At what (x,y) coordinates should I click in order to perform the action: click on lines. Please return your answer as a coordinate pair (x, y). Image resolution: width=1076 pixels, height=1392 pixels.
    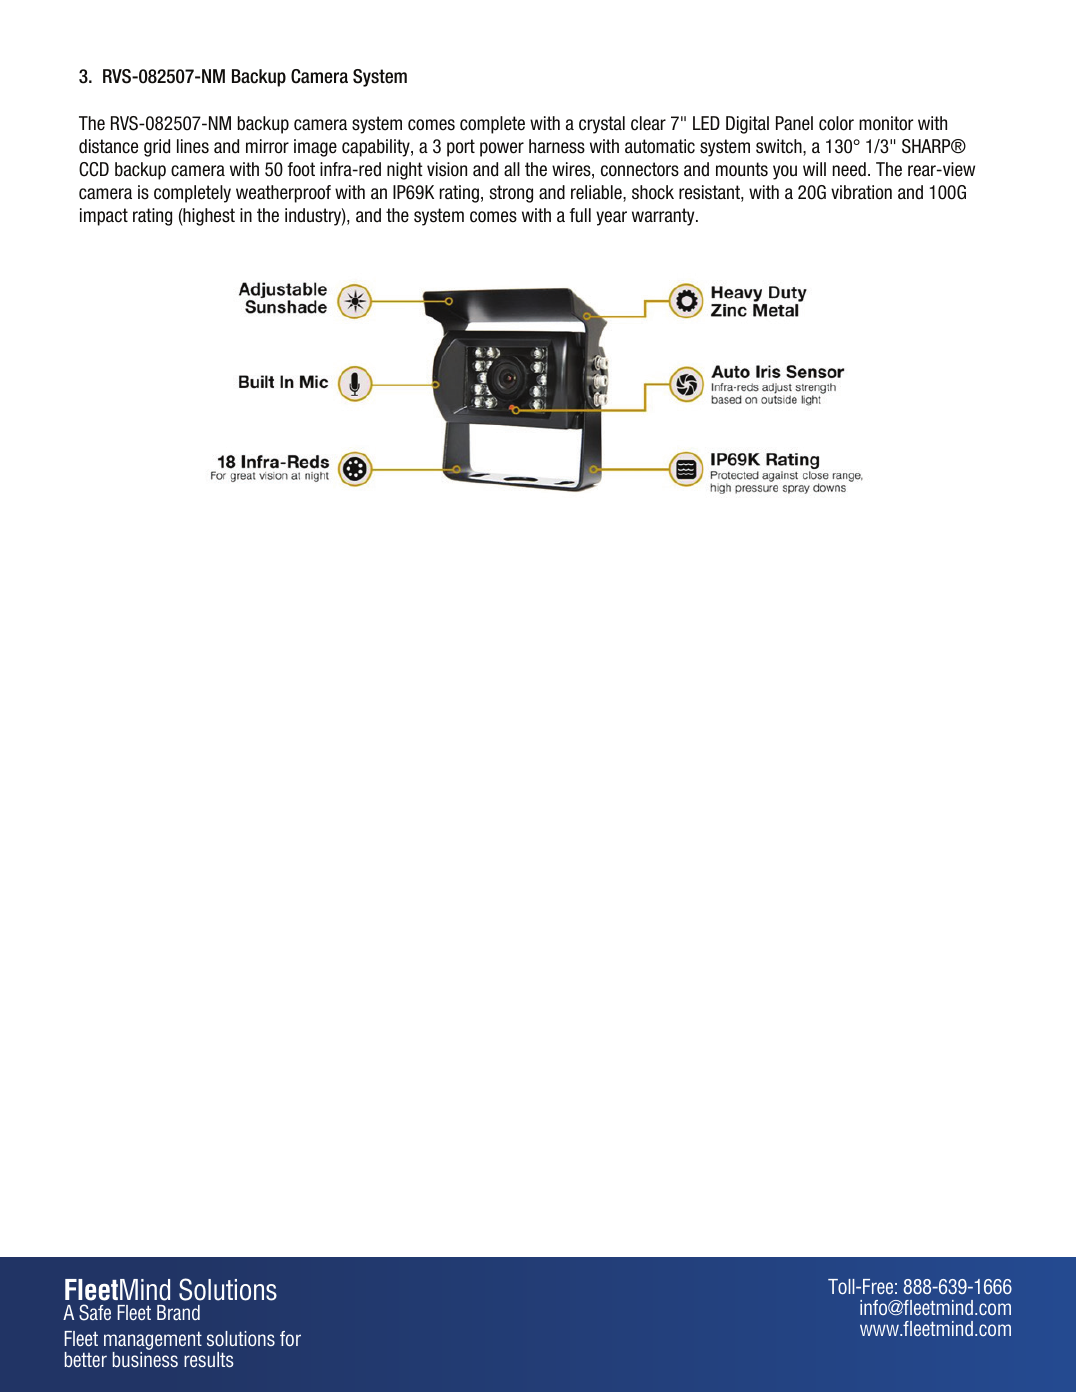
    Looking at the image, I should click on (193, 146).
